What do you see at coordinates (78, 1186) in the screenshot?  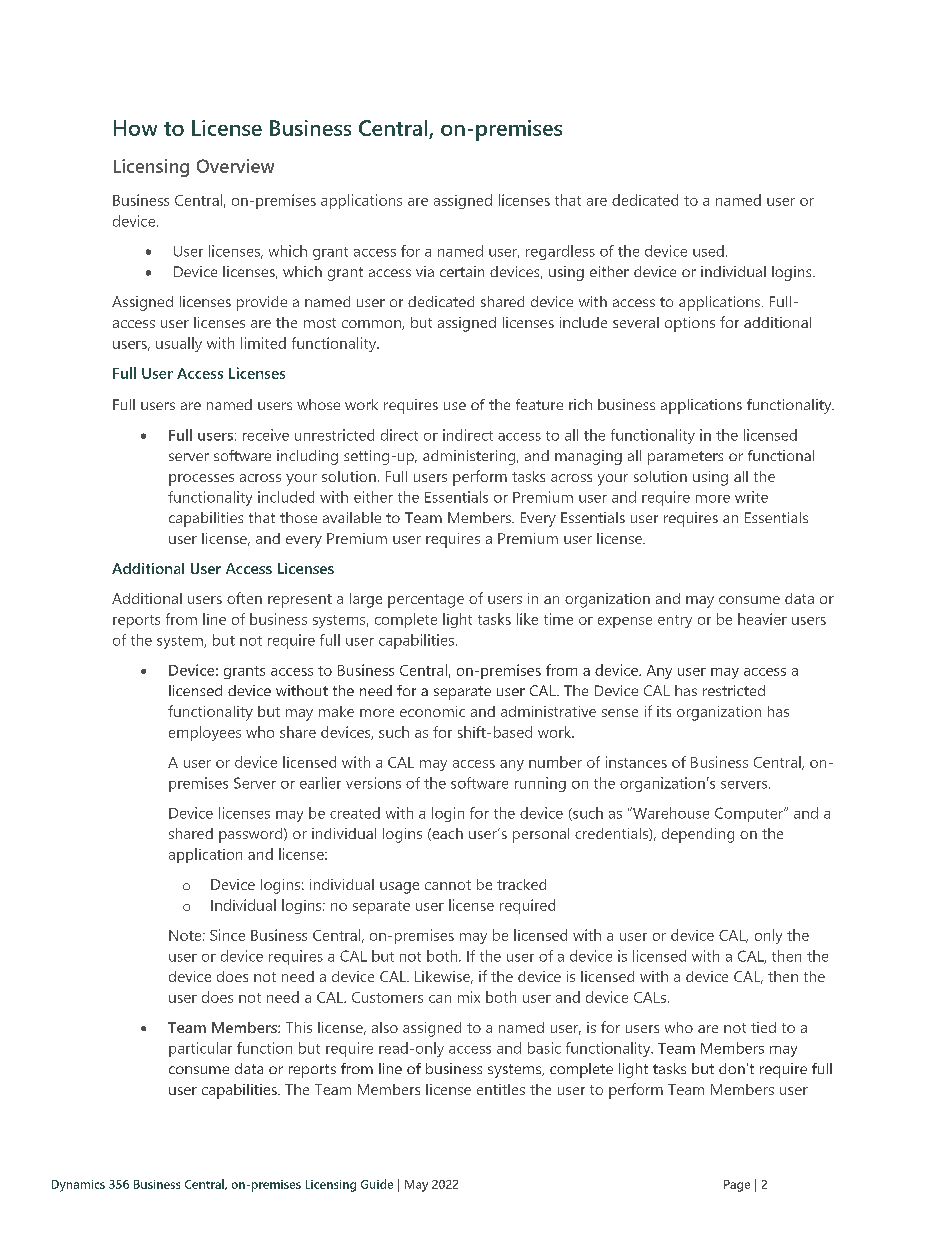 I see `Dynamics` at bounding box center [78, 1186].
